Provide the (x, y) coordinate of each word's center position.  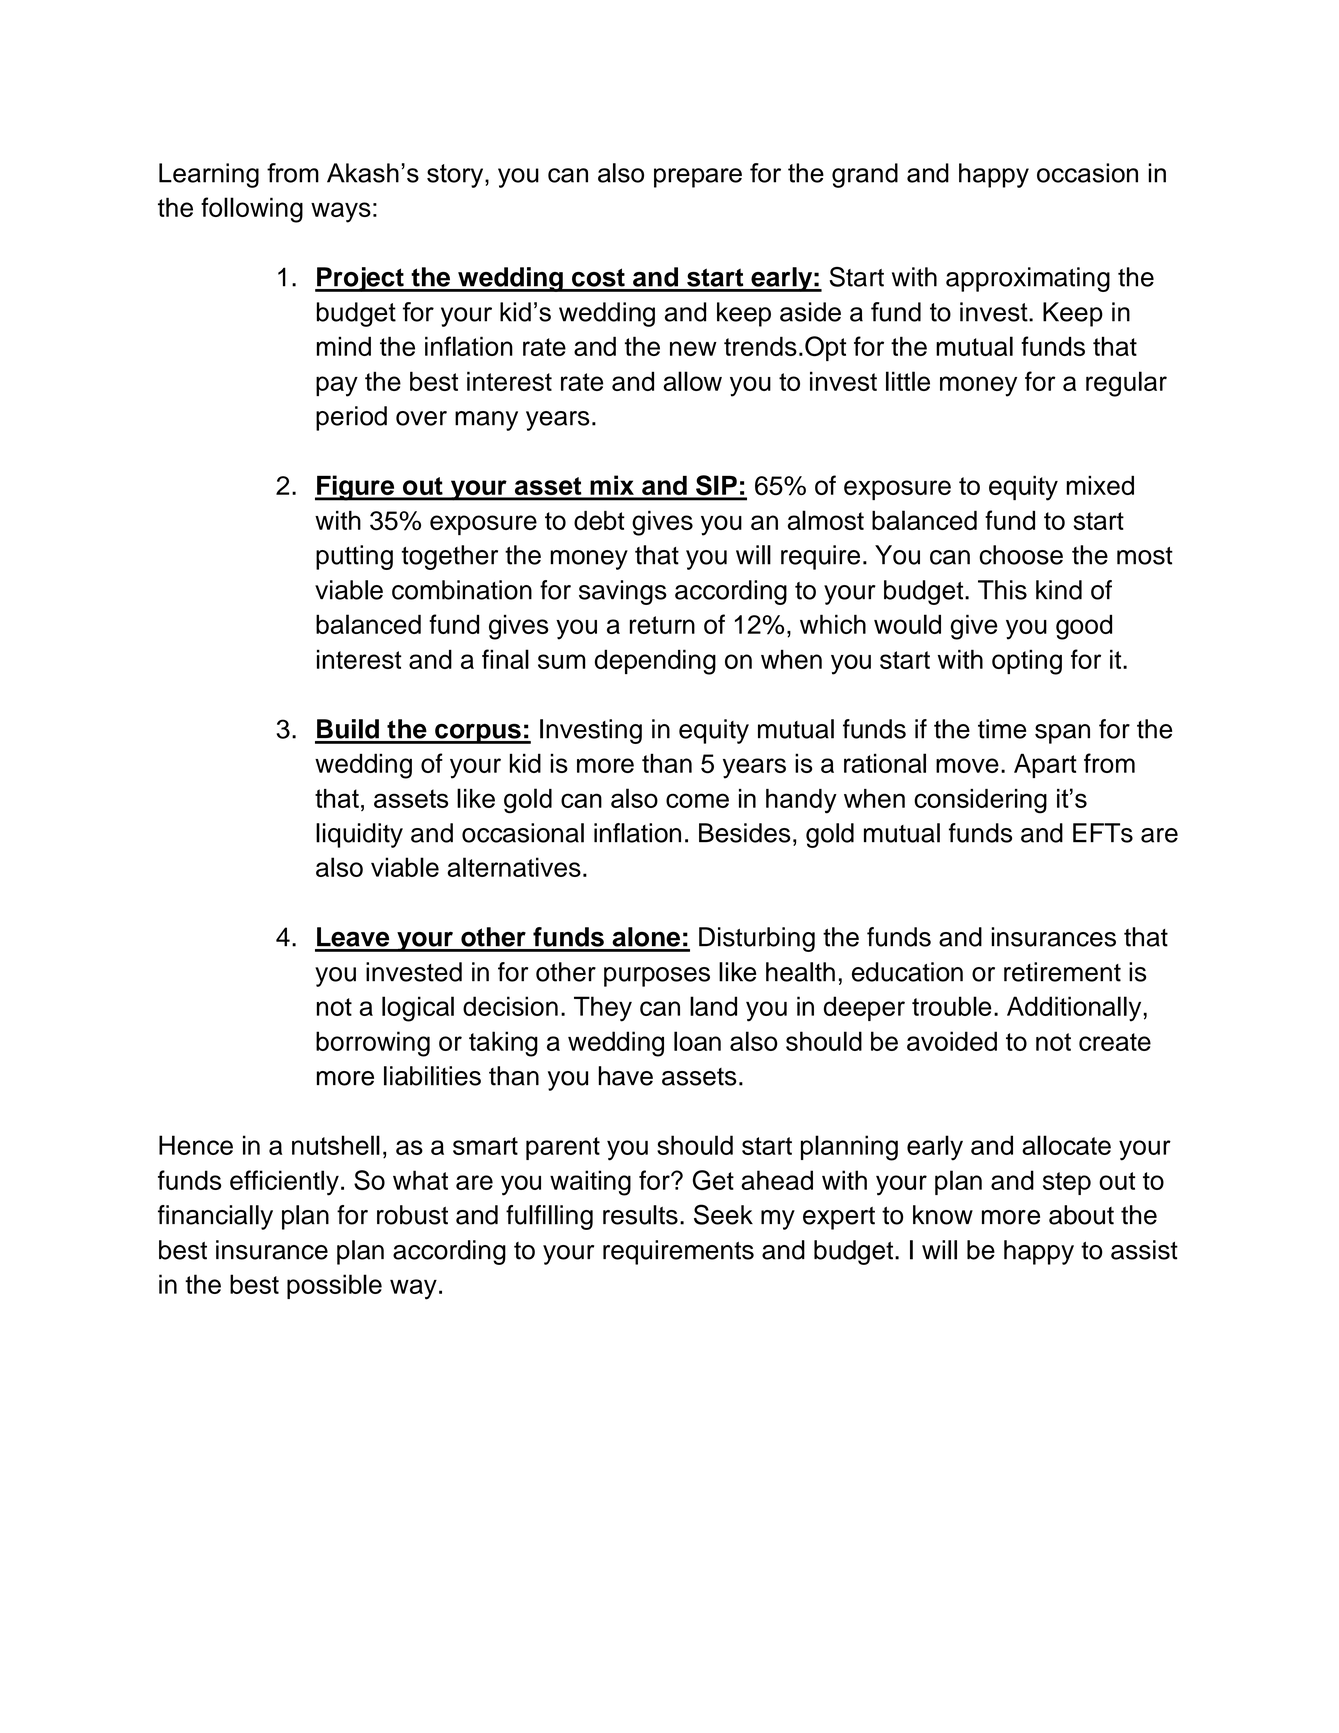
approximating (1028, 279)
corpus (478, 733)
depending (655, 662)
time (1002, 729)
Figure (356, 488)
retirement (1062, 972)
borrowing (373, 1044)
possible (334, 1286)
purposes (657, 977)
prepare (698, 178)
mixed (1100, 485)
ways (341, 212)
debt (599, 520)
